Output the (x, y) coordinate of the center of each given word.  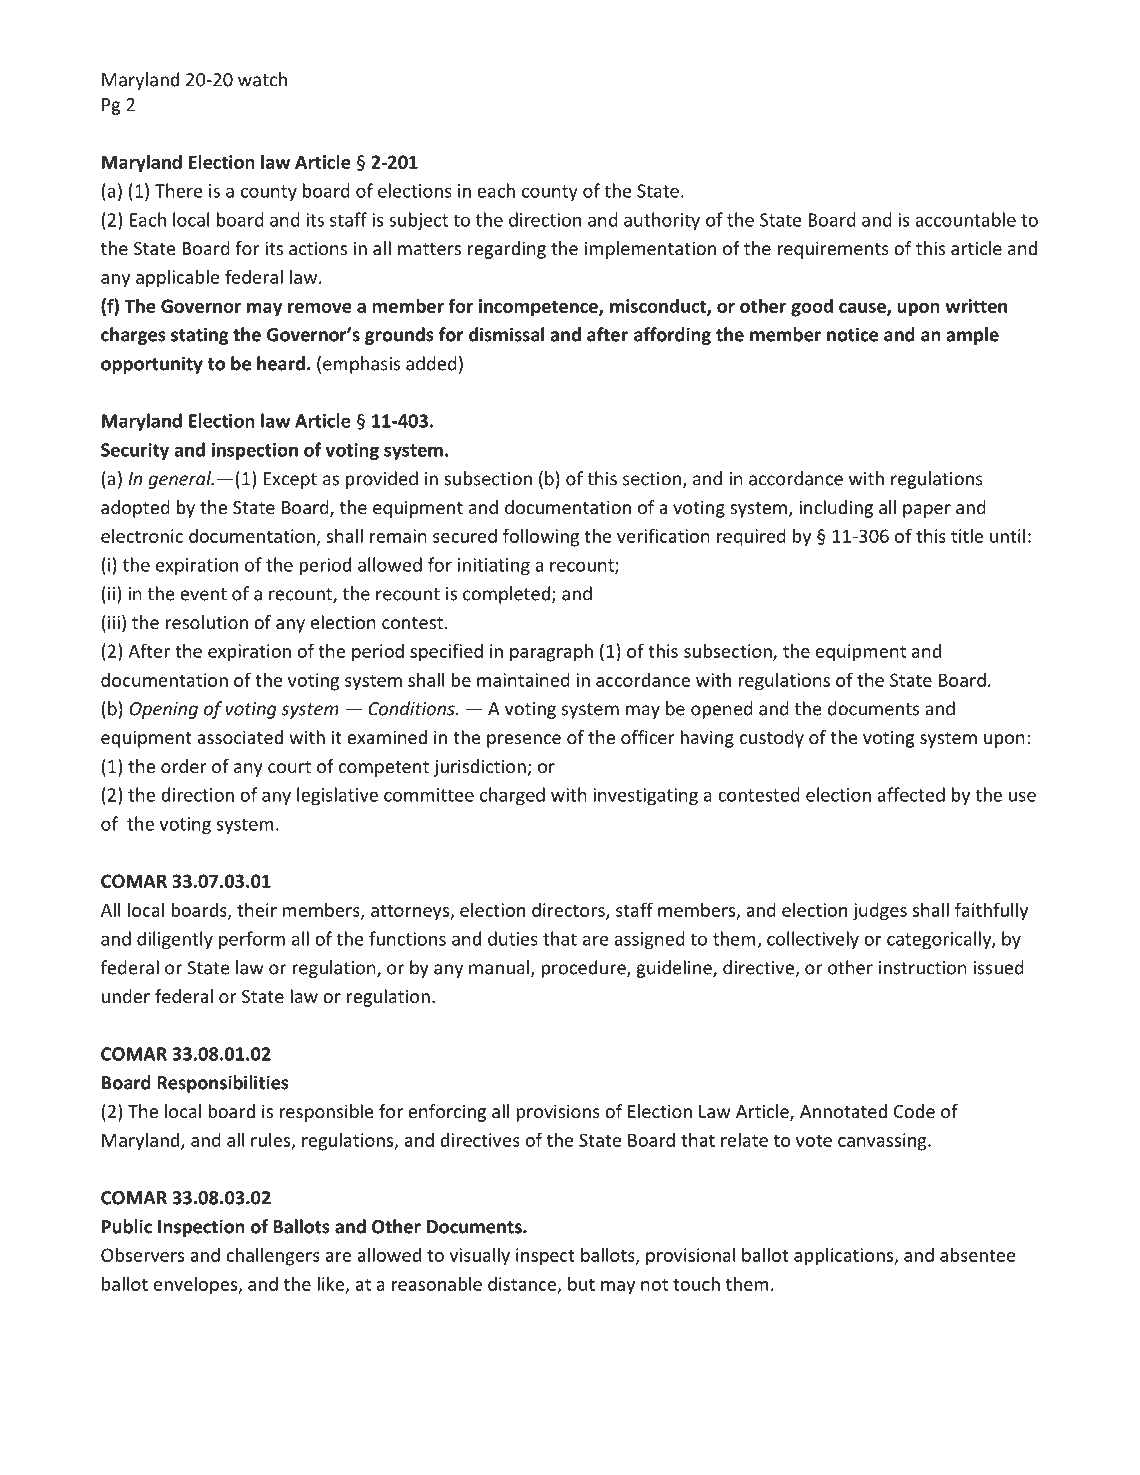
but (581, 1283)
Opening (164, 710)
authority (662, 221)
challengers (273, 1256)
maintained (523, 680)
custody (772, 739)
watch (262, 79)
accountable (965, 219)
